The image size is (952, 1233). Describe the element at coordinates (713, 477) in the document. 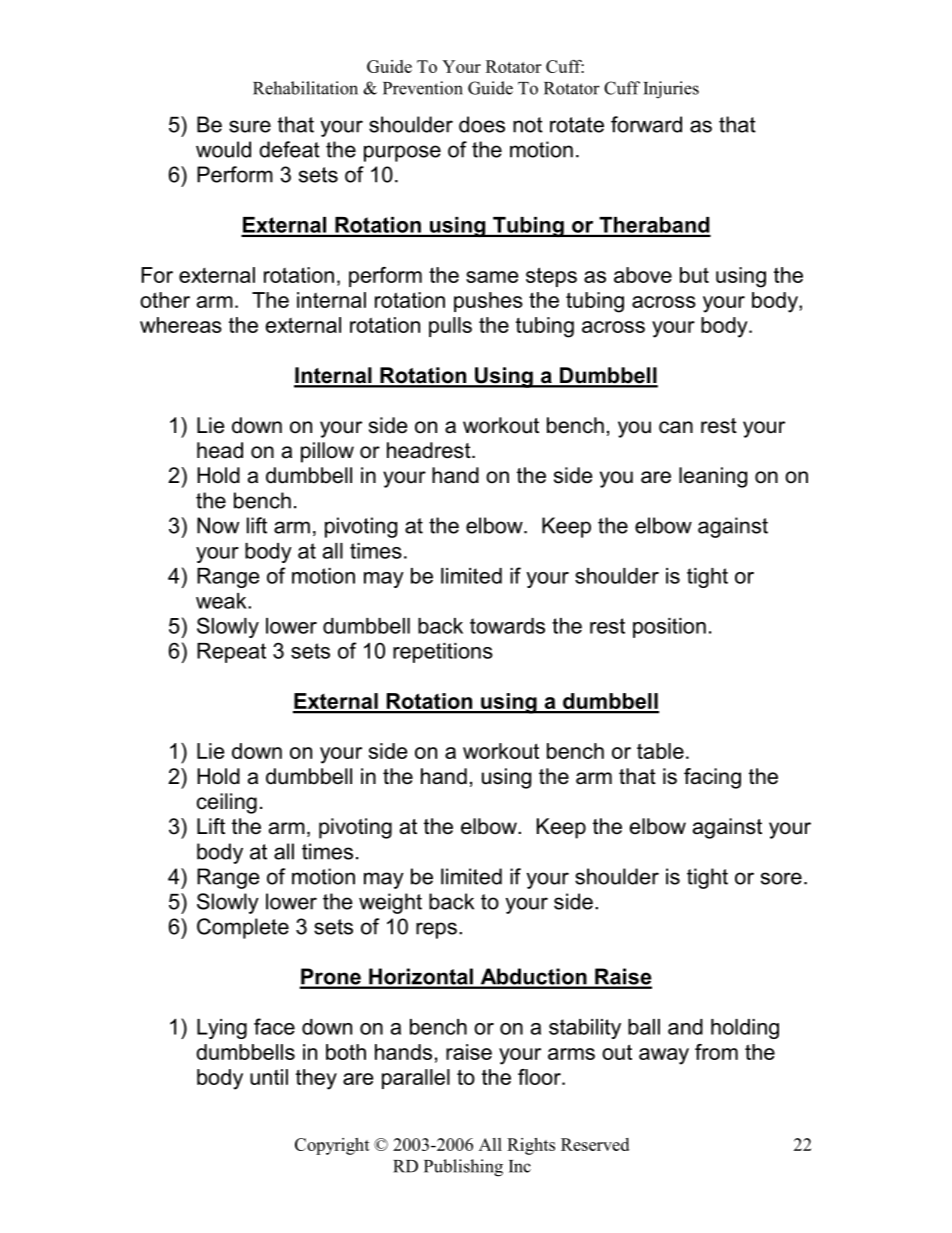

I see `leaning` at that location.
